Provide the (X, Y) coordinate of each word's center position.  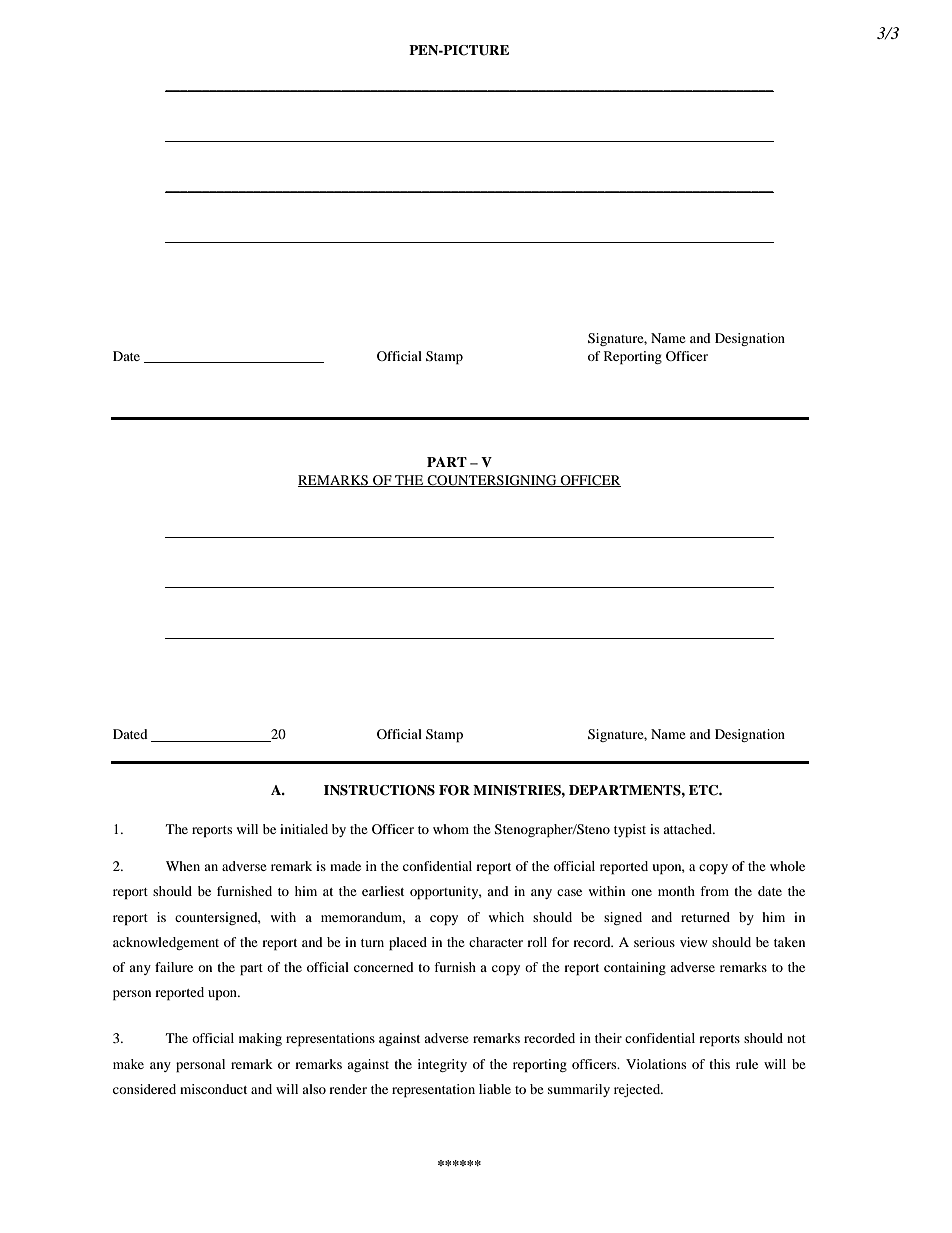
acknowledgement (166, 943)
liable (495, 1089)
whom (451, 829)
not (796, 1039)
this (719, 1064)
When (183, 866)
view (694, 942)
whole (787, 866)
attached (688, 829)
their (608, 1038)
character (496, 942)
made (345, 866)
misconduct (213, 1089)
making (260, 1039)
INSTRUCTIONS (379, 790)
